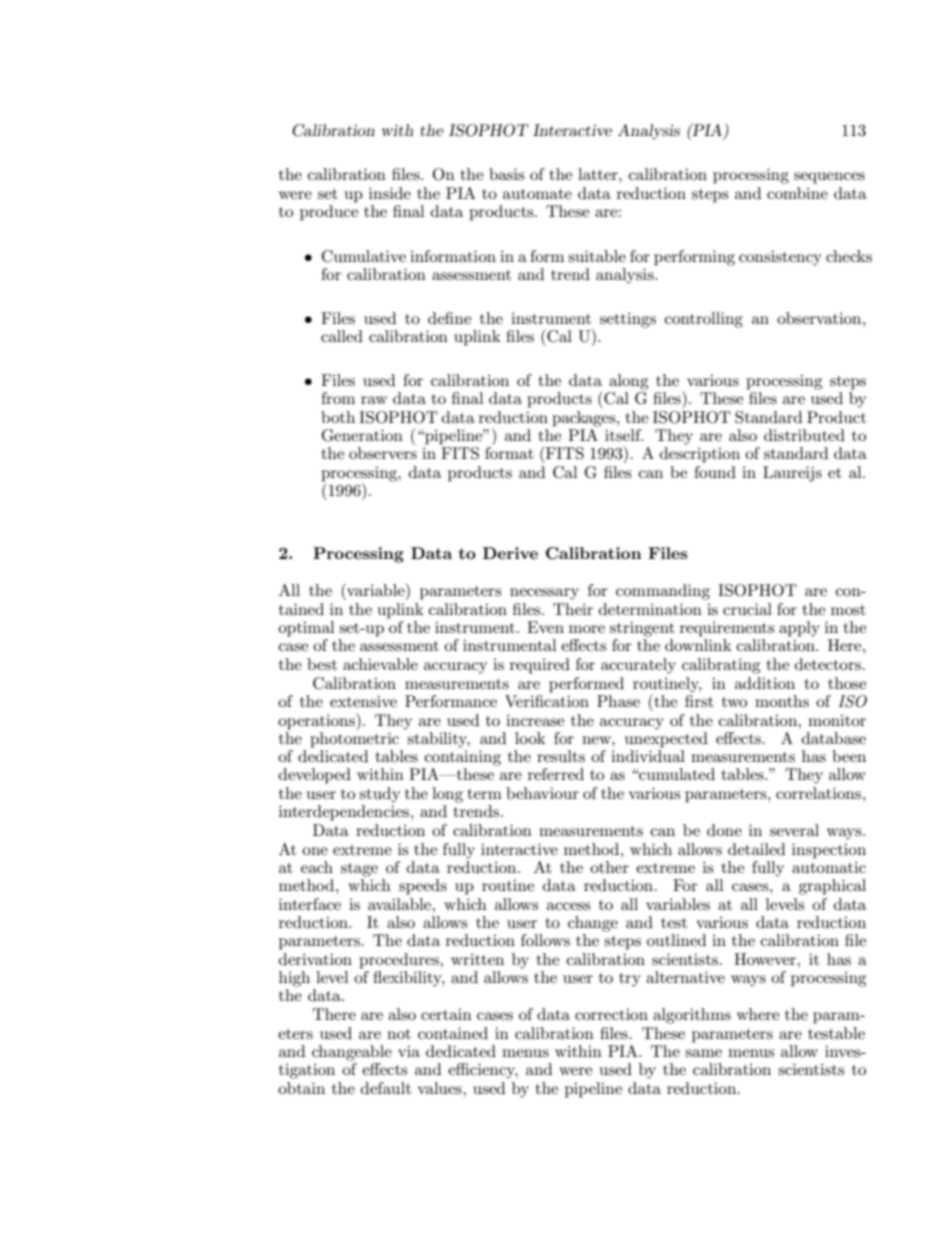  I want to click on combine, so click(797, 193).
